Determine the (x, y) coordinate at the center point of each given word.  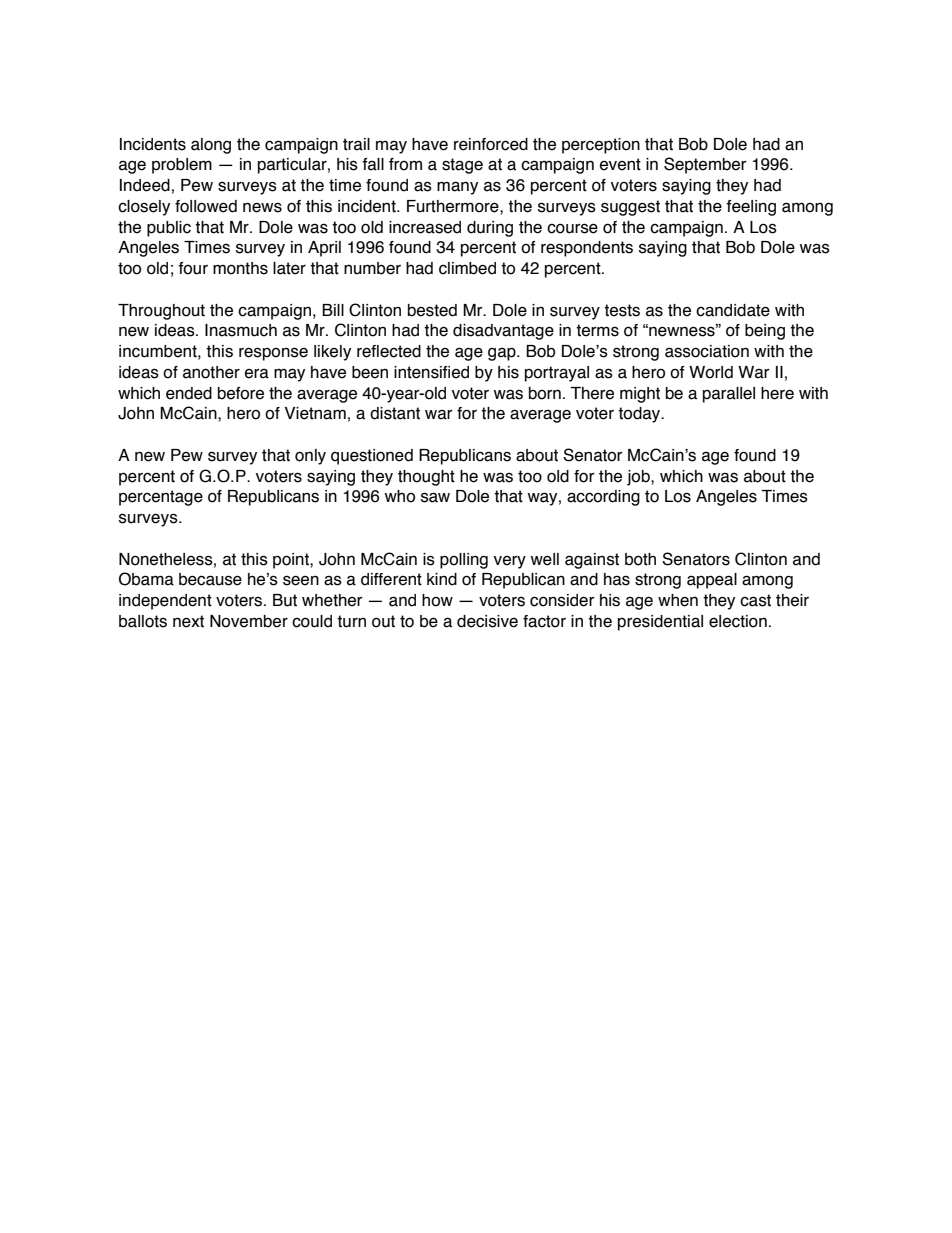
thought (426, 478)
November (249, 621)
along (211, 146)
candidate (733, 310)
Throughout (161, 312)
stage (462, 166)
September (705, 165)
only (310, 457)
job (639, 478)
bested (432, 310)
